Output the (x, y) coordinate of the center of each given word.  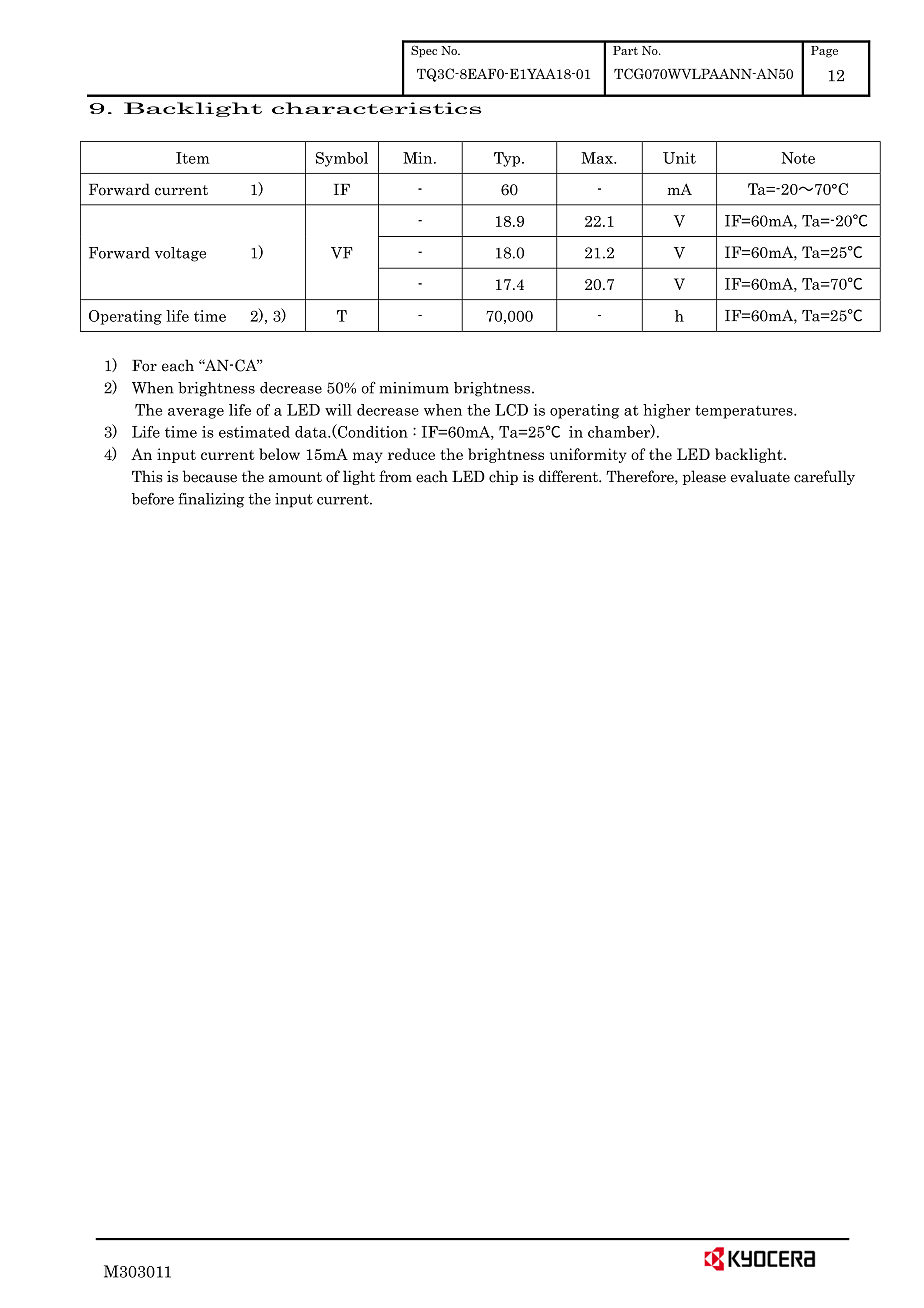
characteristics (377, 108)
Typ (507, 159)
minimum (414, 388)
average (196, 413)
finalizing (211, 500)
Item (192, 158)
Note (798, 158)
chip (503, 477)
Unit (679, 158)
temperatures (745, 412)
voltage (180, 254)
